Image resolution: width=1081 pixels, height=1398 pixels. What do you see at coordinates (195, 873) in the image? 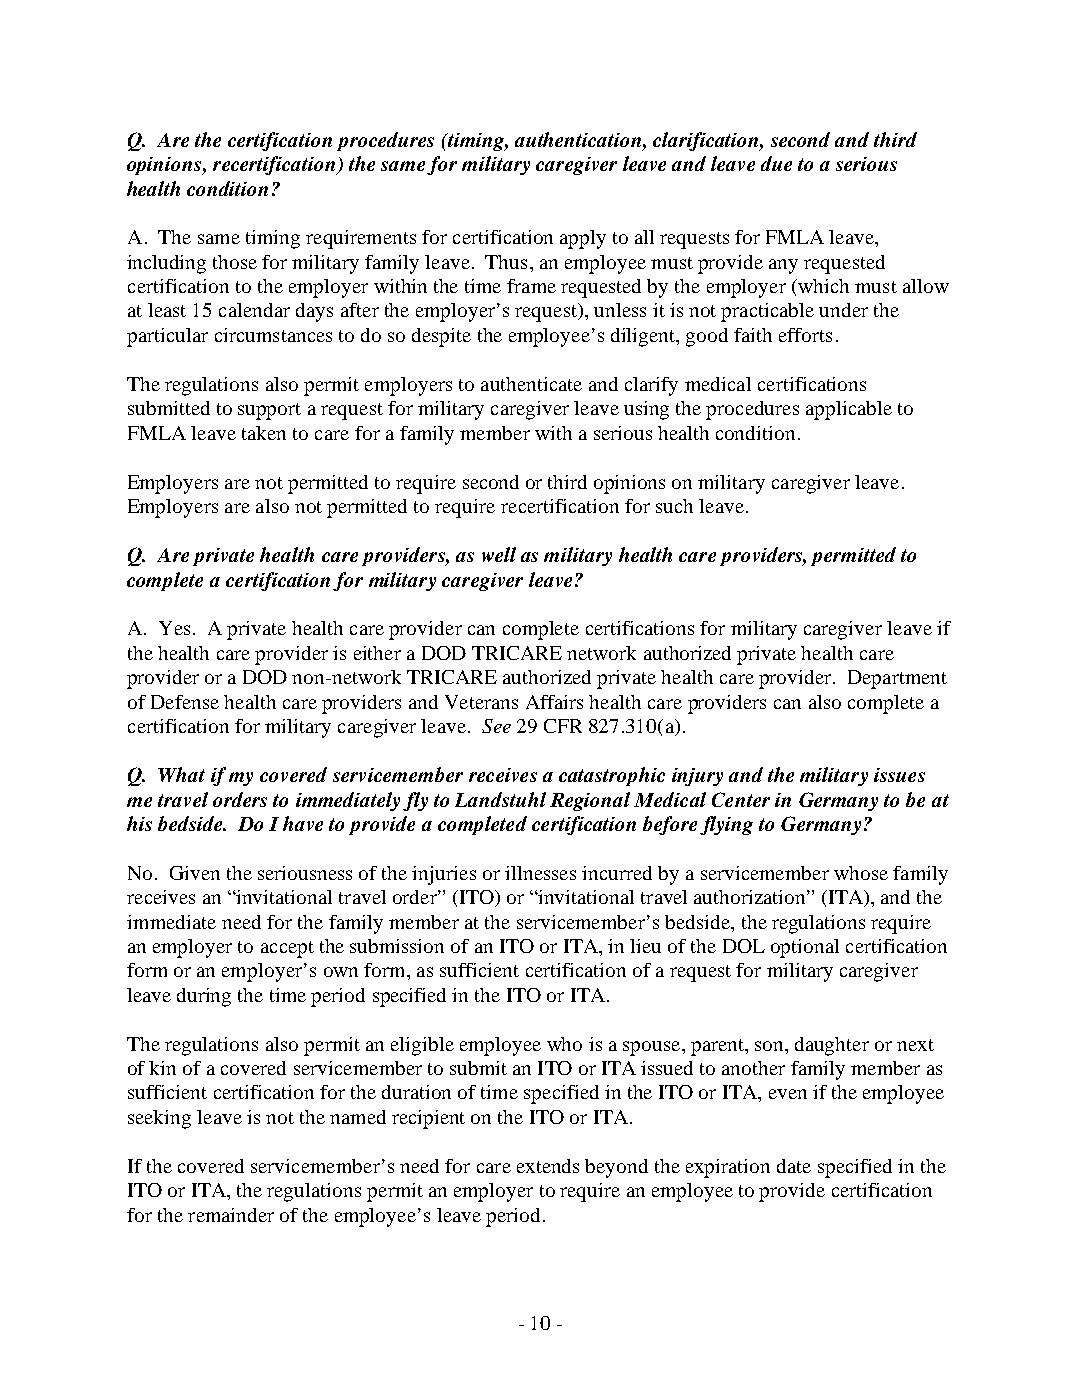
I see `Given` at bounding box center [195, 873].
